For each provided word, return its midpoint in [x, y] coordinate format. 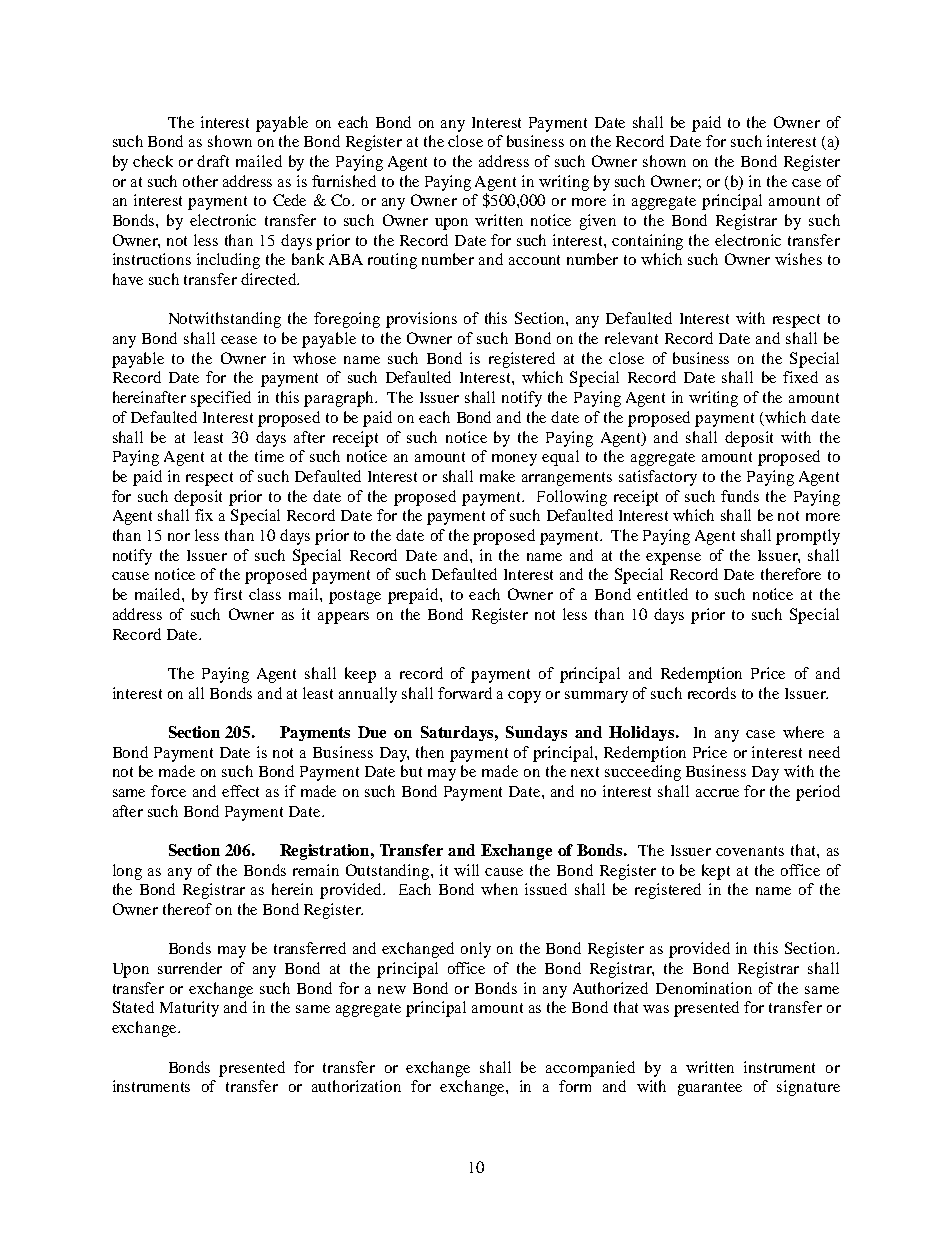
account [534, 260]
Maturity [189, 1009]
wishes [798, 259]
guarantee [710, 1089]
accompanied [590, 1069]
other [200, 181]
